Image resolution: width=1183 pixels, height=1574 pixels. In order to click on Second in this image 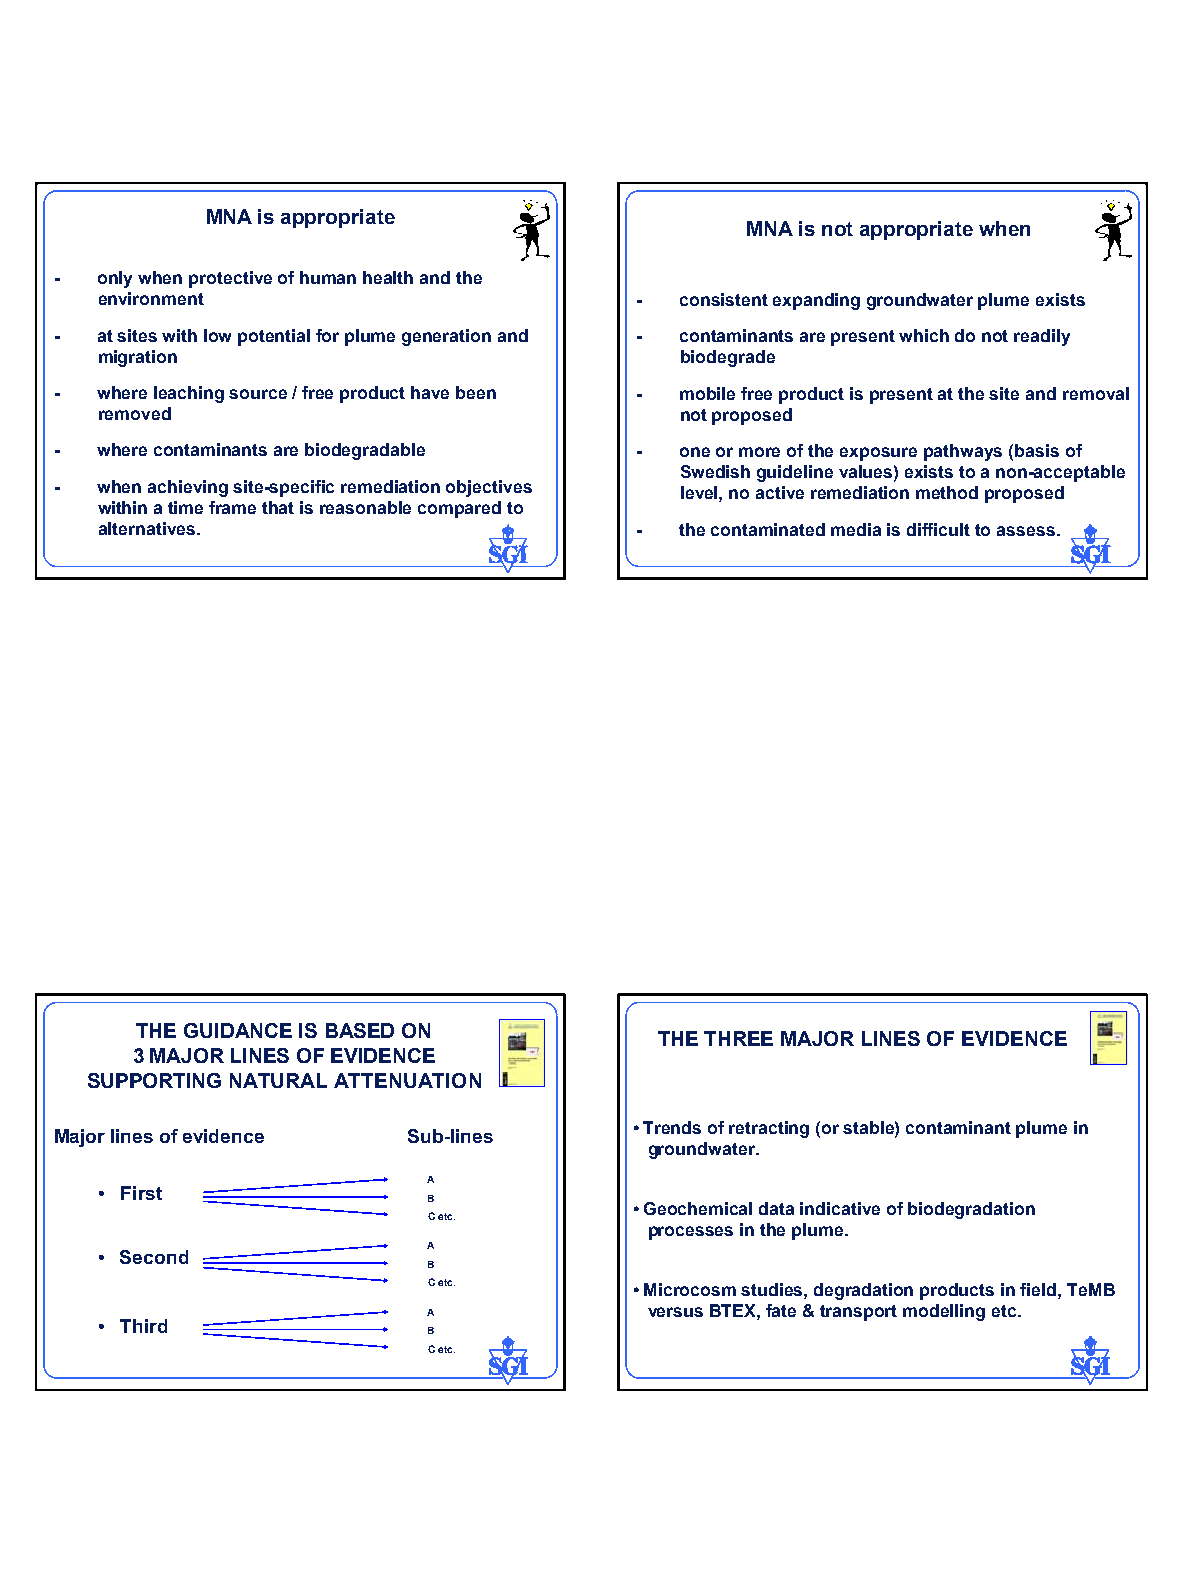, I will do `click(154, 1257)`.
